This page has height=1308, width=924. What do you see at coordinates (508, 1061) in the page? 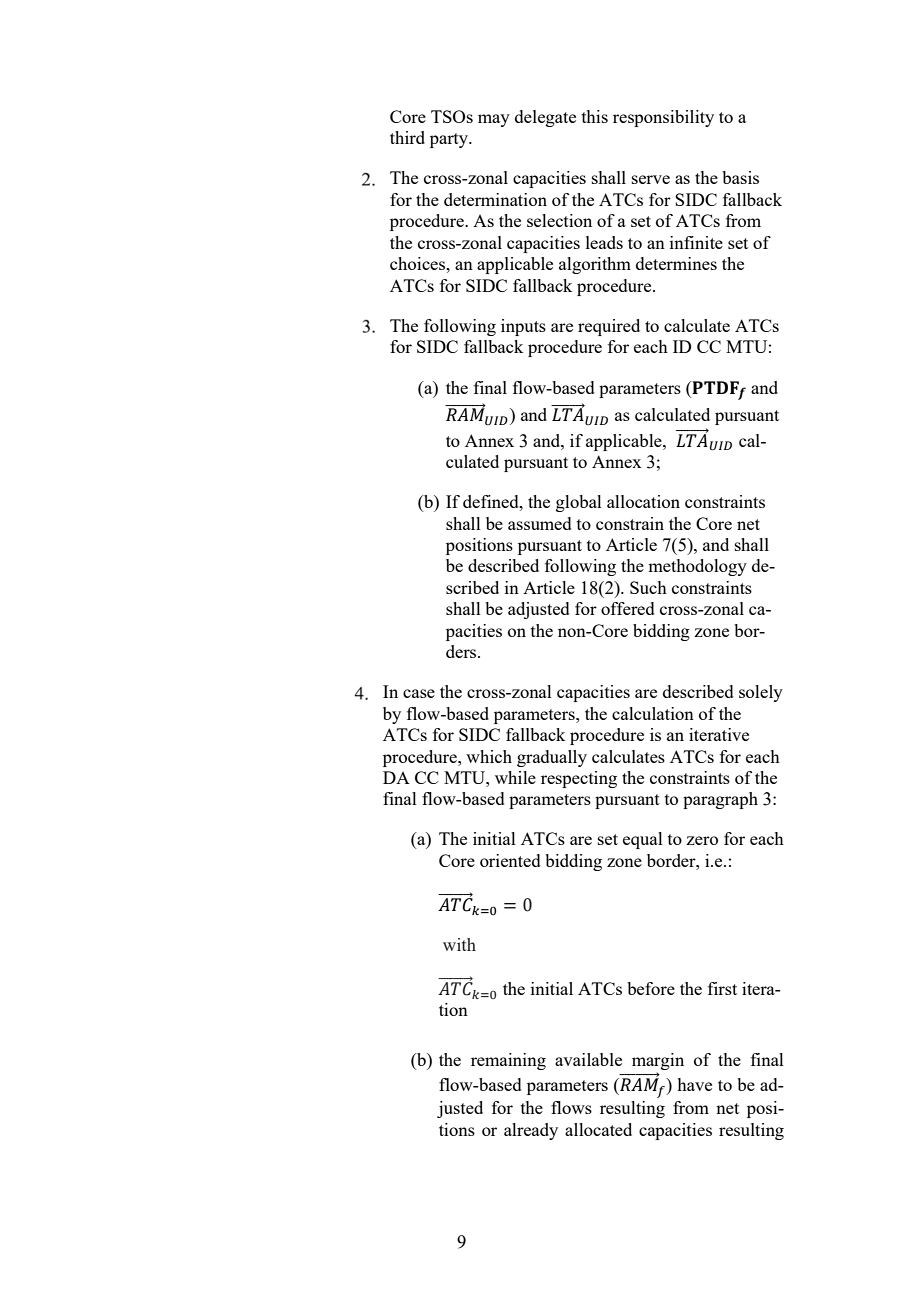
I see `remaining` at bounding box center [508, 1061].
